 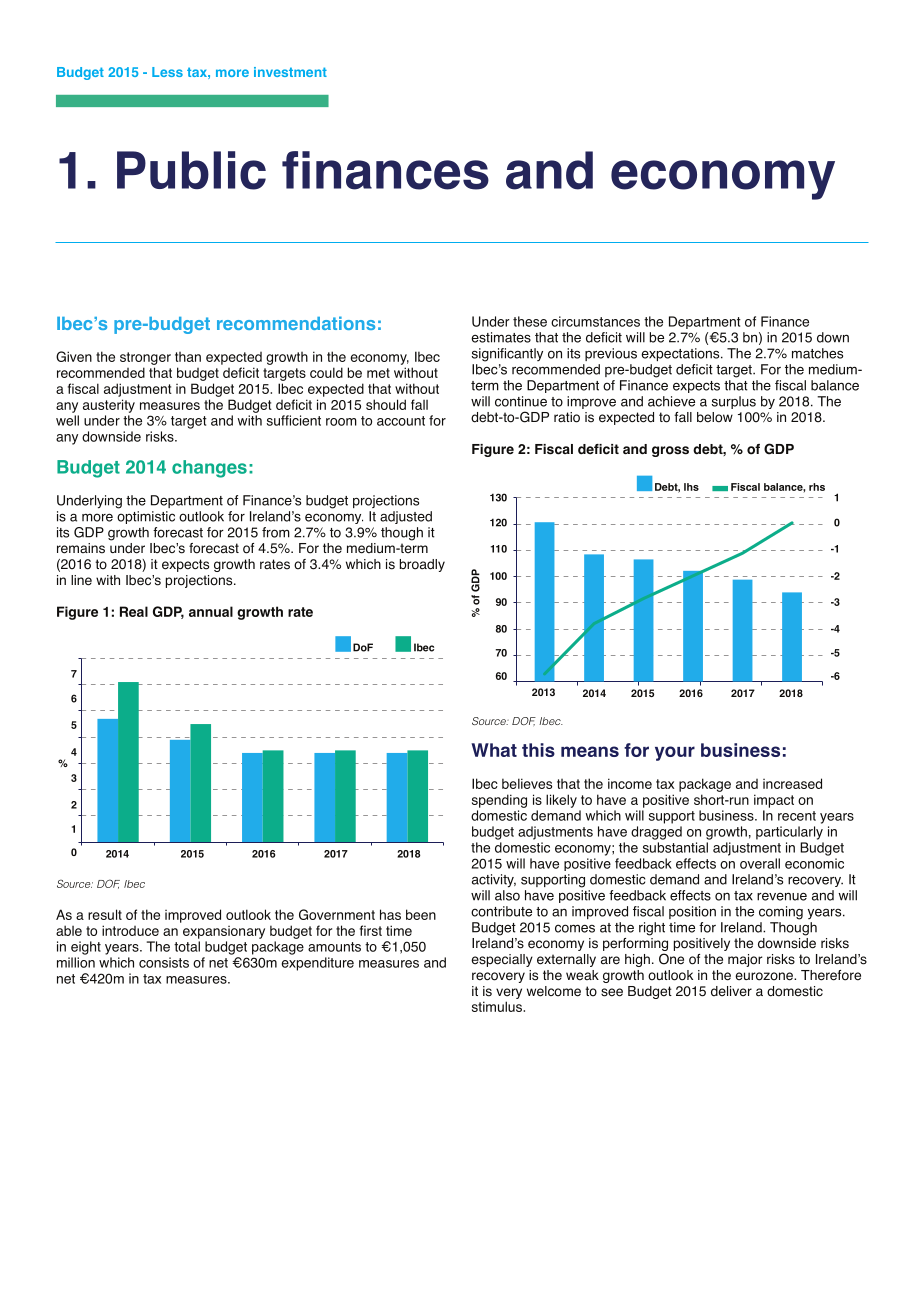 I want to click on circumstances, so click(x=595, y=321).
